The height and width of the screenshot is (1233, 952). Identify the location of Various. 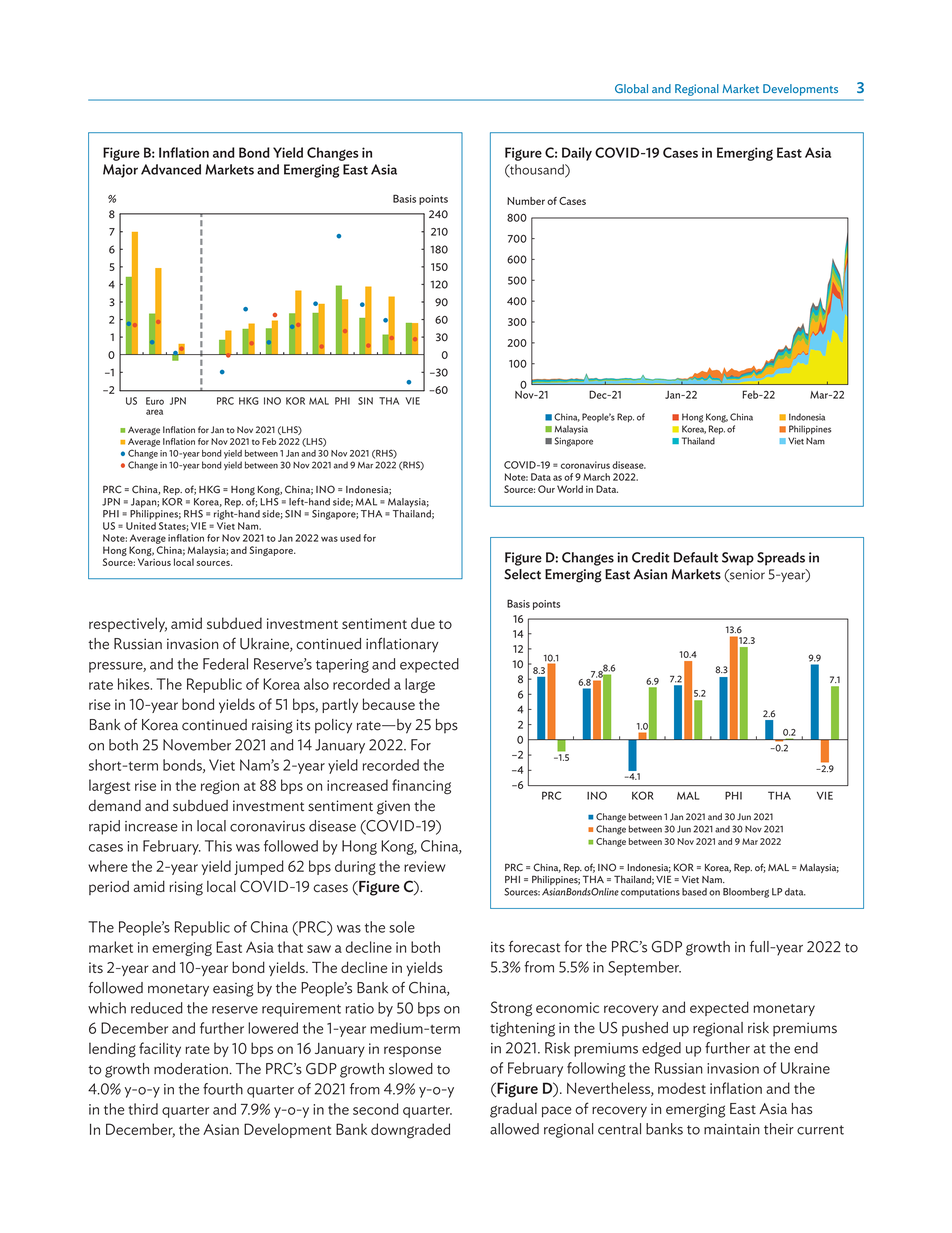
(154, 562).
